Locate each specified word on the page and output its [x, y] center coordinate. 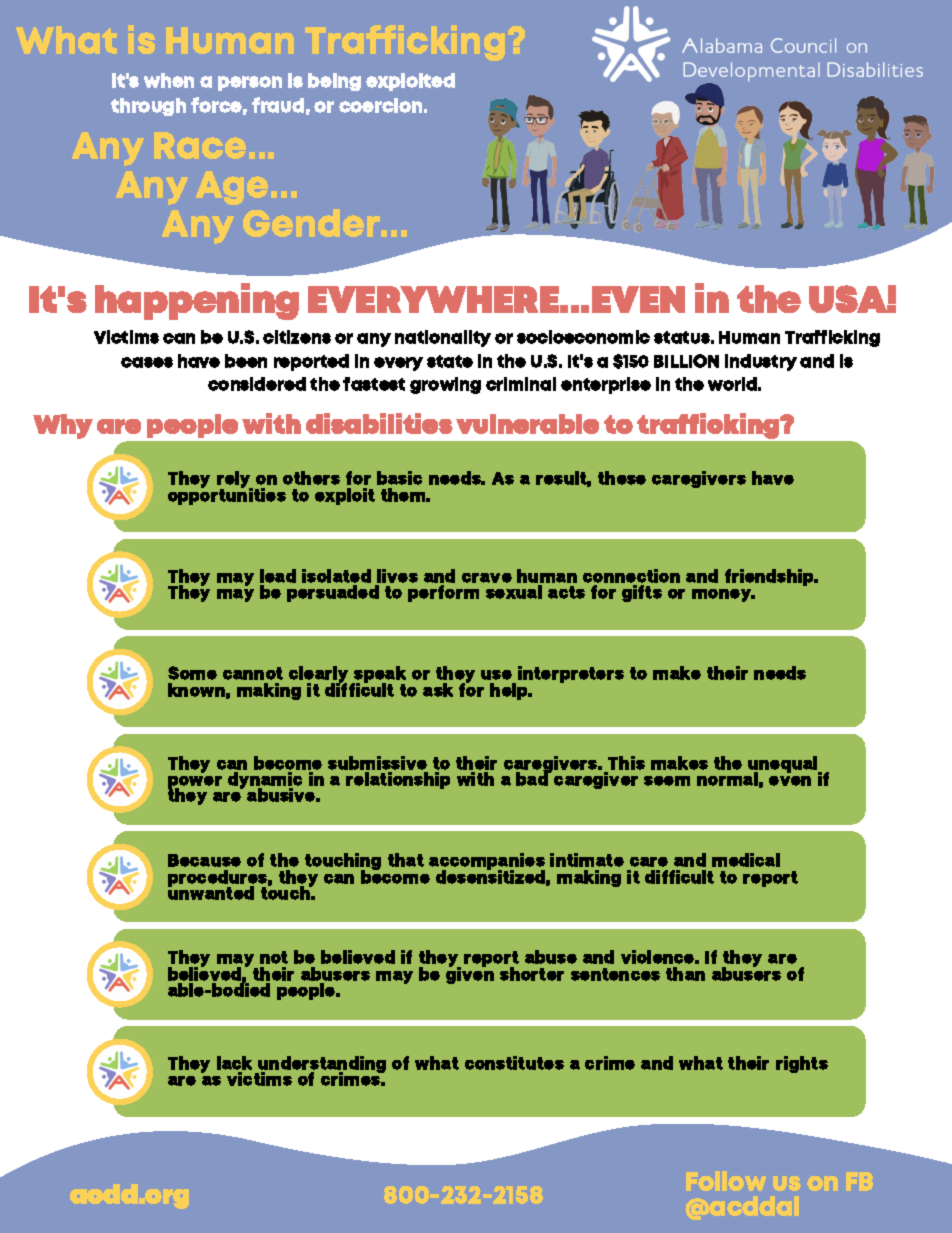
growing [445, 385]
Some [192, 673]
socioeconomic [583, 337]
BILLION [686, 361]
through [148, 107]
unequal [784, 765]
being [334, 82]
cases [147, 362]
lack [234, 1063]
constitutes [514, 1063]
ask [438, 690]
